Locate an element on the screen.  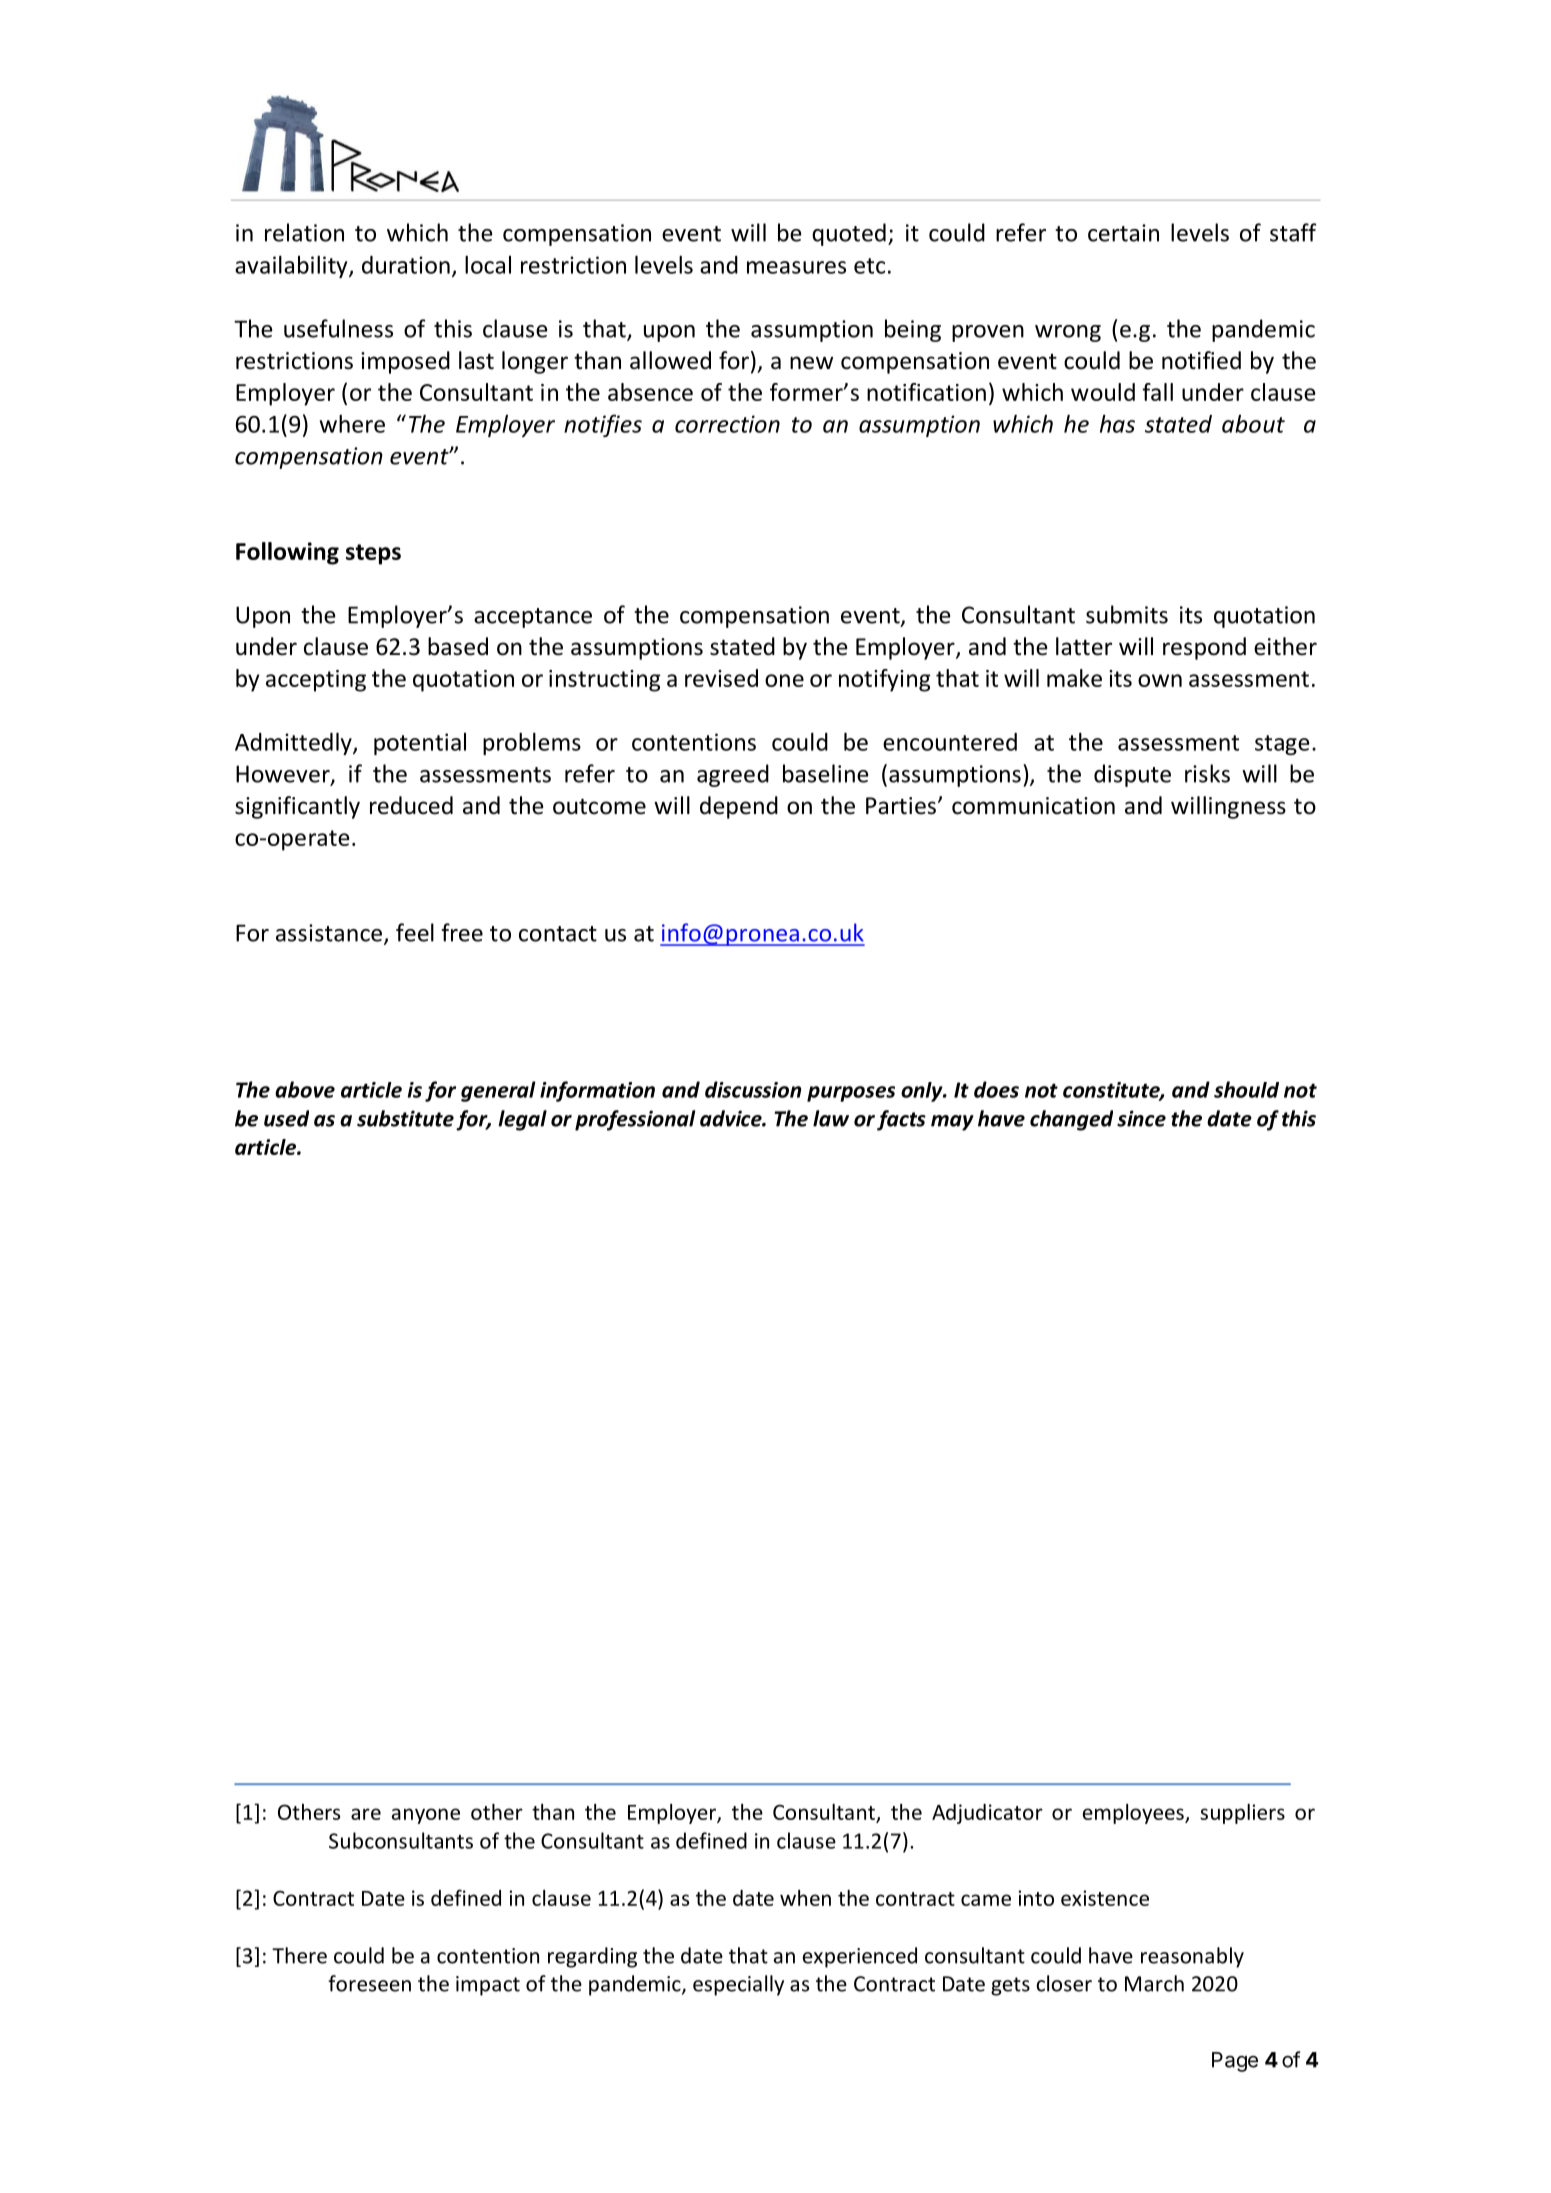
foreseen is located at coordinates (369, 1983).
